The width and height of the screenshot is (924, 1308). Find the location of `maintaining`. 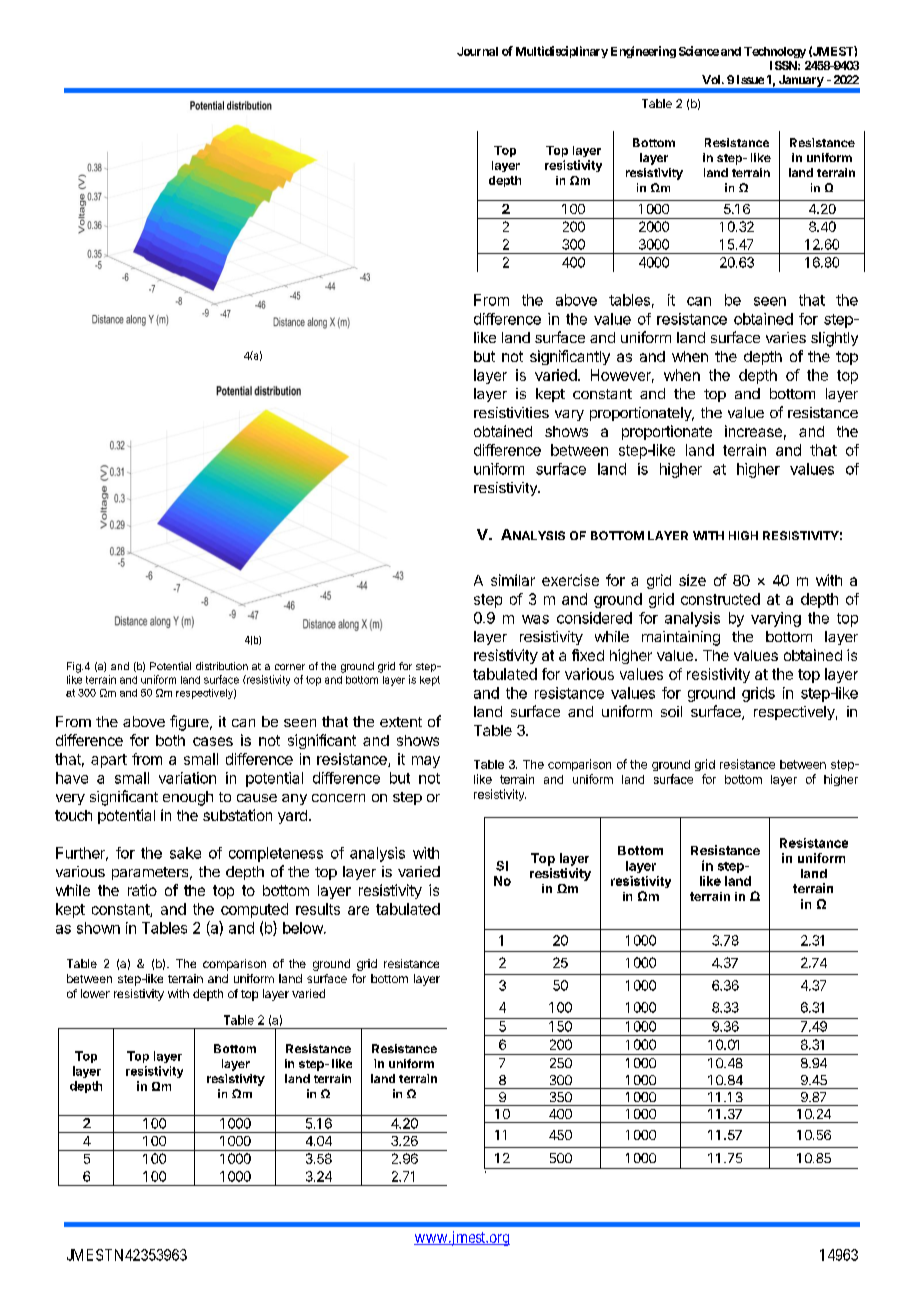

maintaining is located at coordinates (681, 638).
